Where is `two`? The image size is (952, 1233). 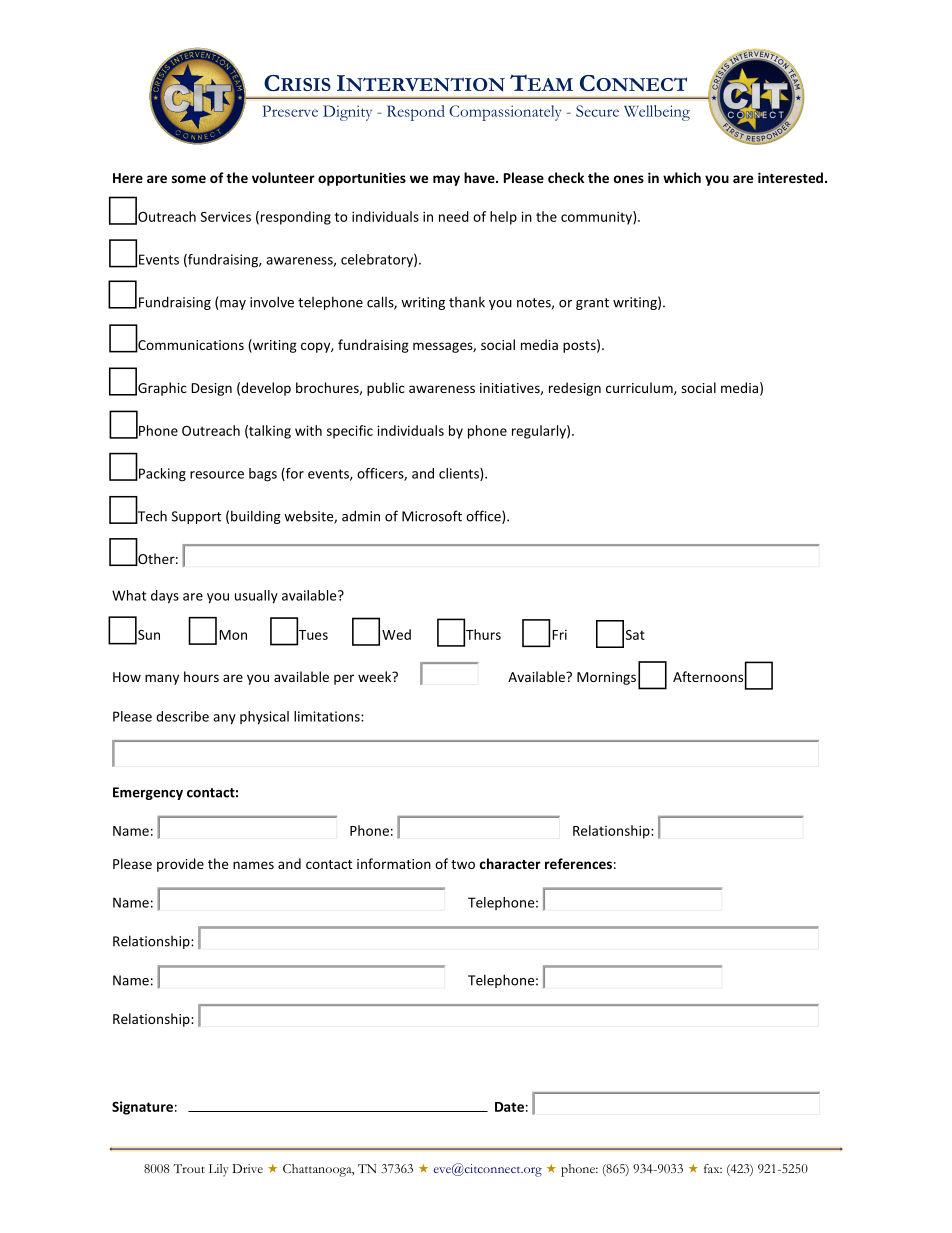 two is located at coordinates (463, 864).
